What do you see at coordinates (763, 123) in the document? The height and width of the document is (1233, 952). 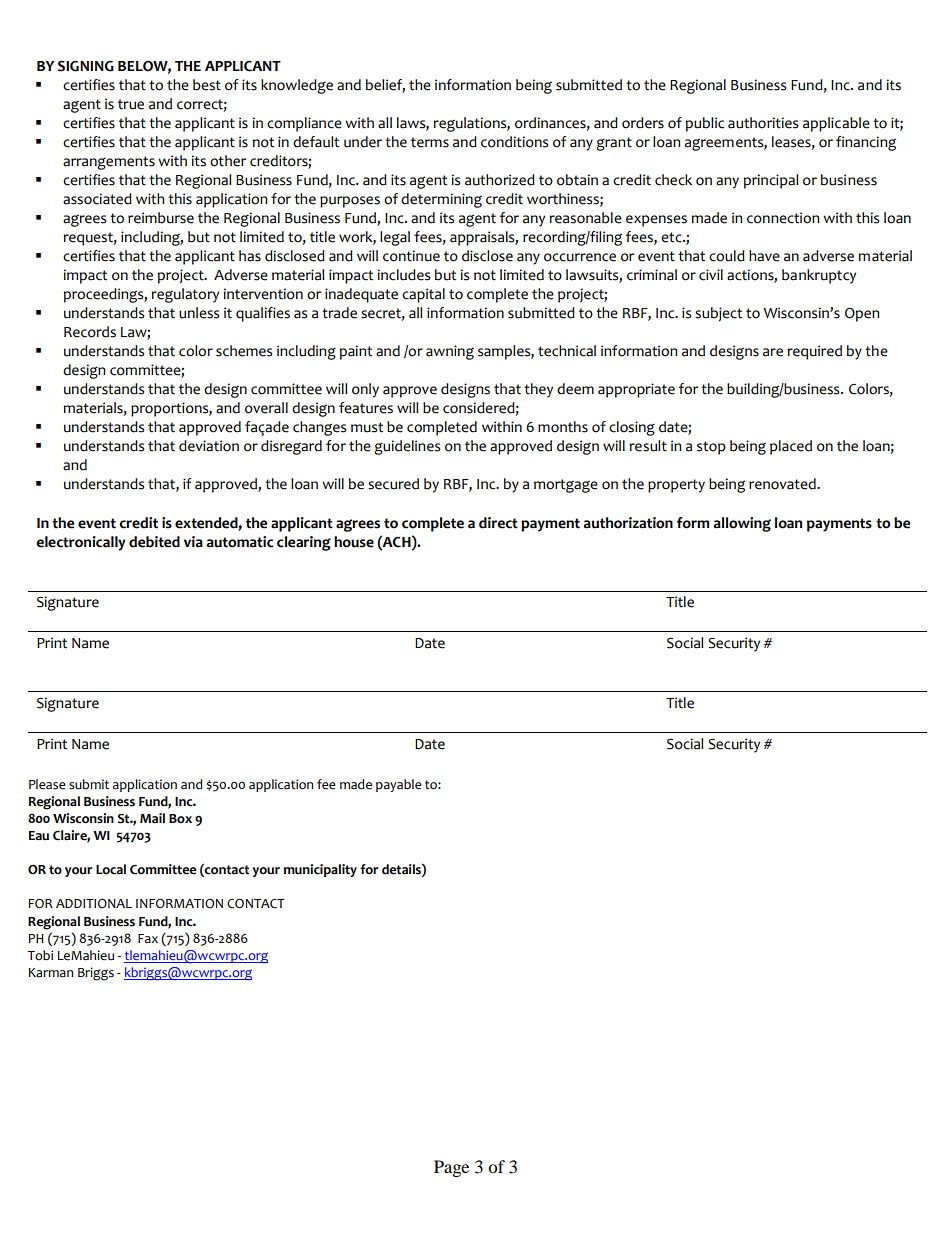 I see `authorities` at bounding box center [763, 123].
